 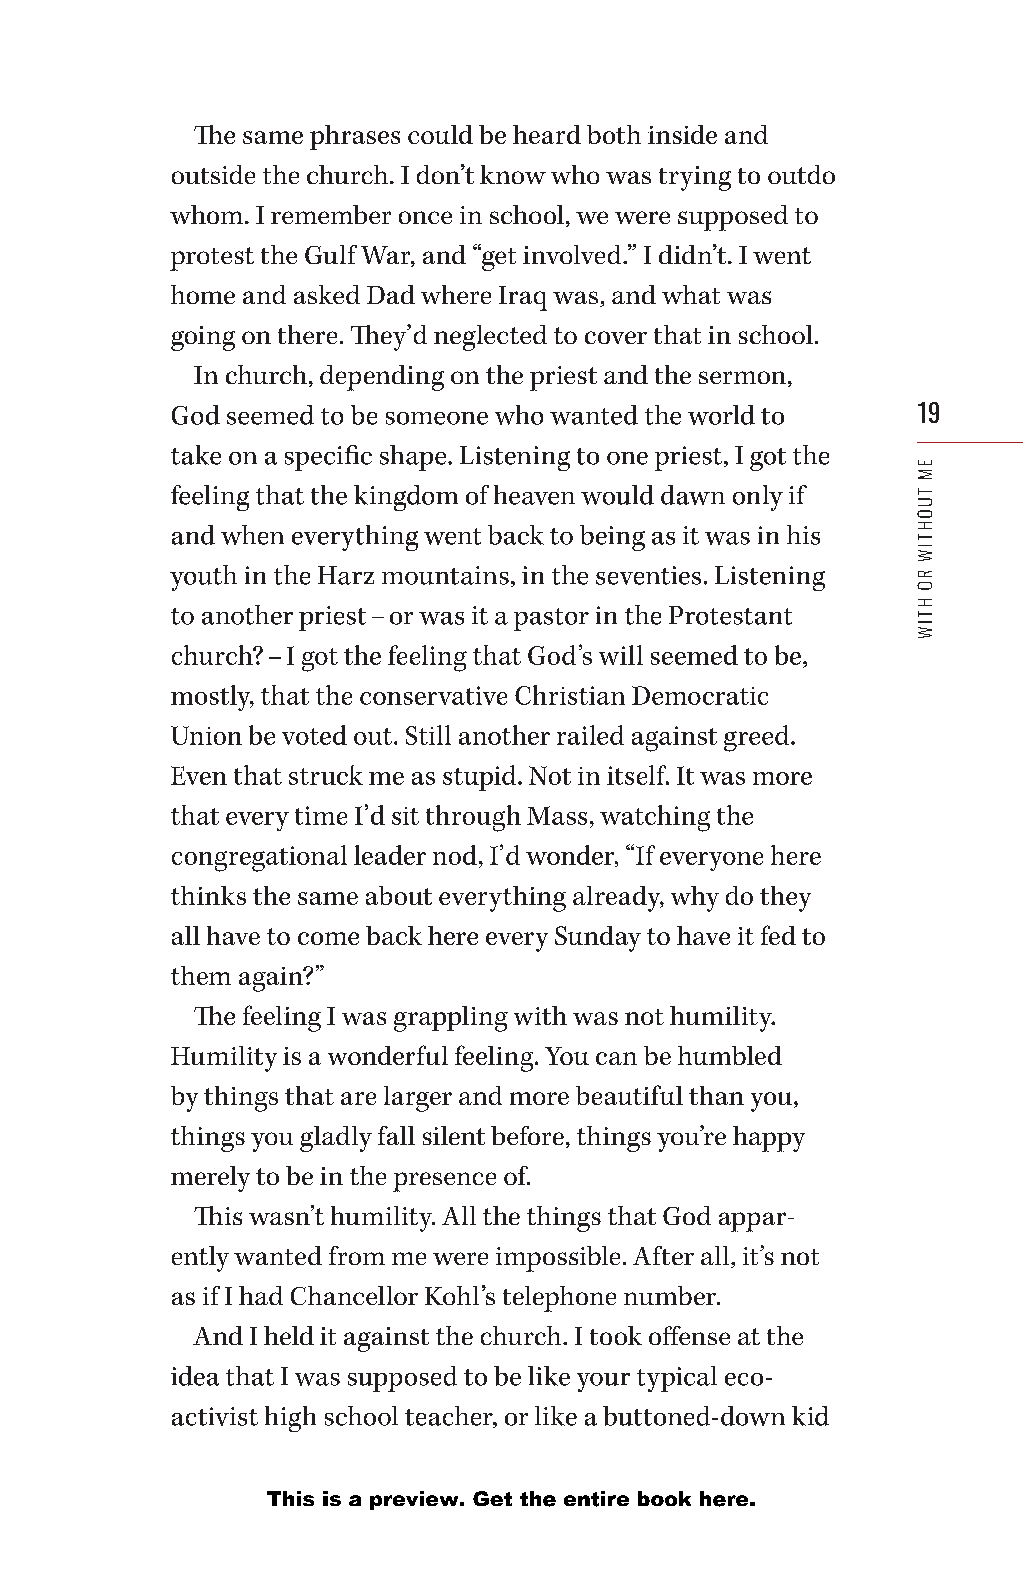 I want to click on outside, so click(x=213, y=174).
